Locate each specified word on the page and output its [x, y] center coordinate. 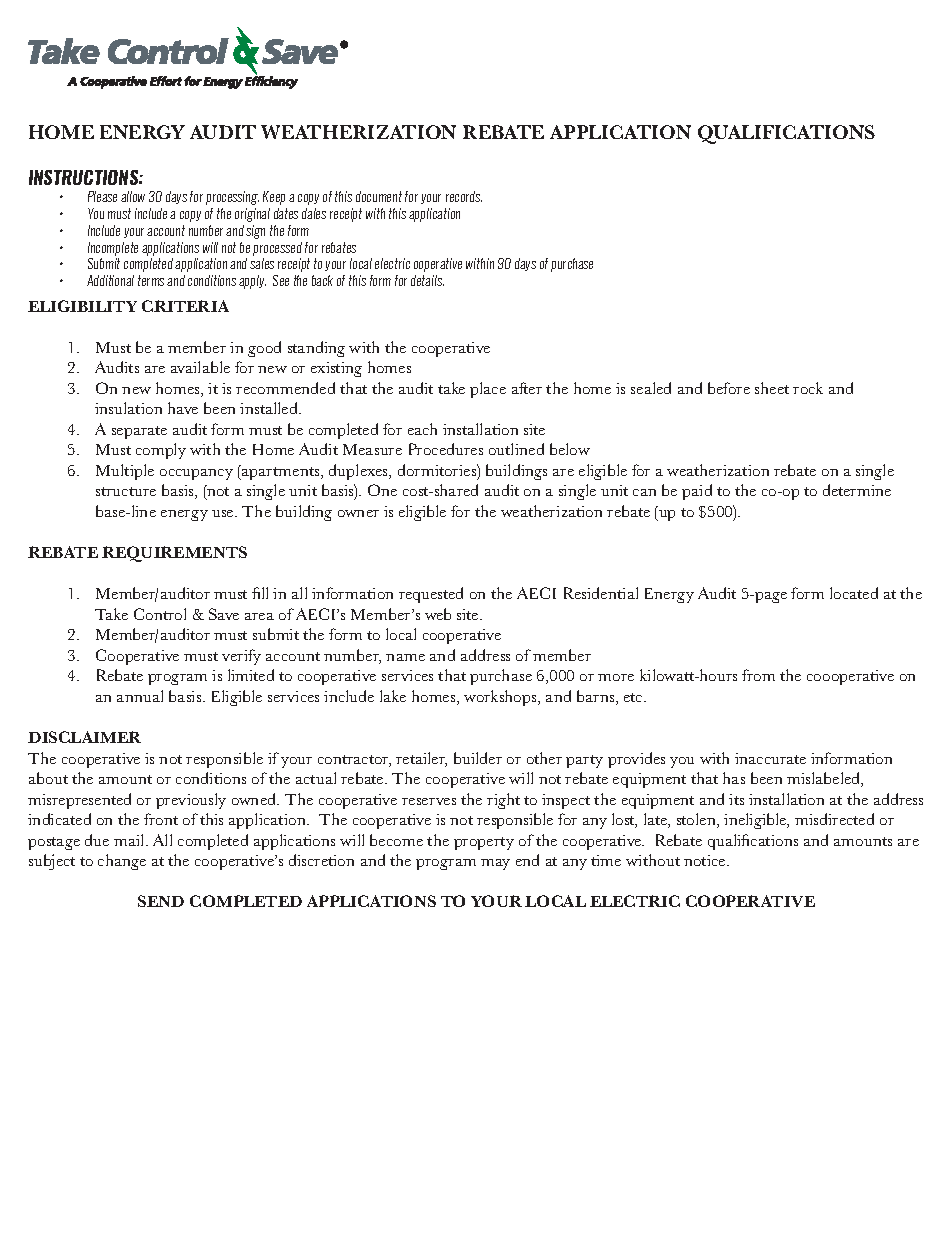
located [854, 593]
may [495, 864]
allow [133, 196]
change [122, 862]
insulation [128, 408]
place [488, 390]
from [758, 675]
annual [140, 696]
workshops [501, 698]
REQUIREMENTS [174, 554]
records [464, 196]
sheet [772, 388]
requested [431, 595]
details [427, 280]
